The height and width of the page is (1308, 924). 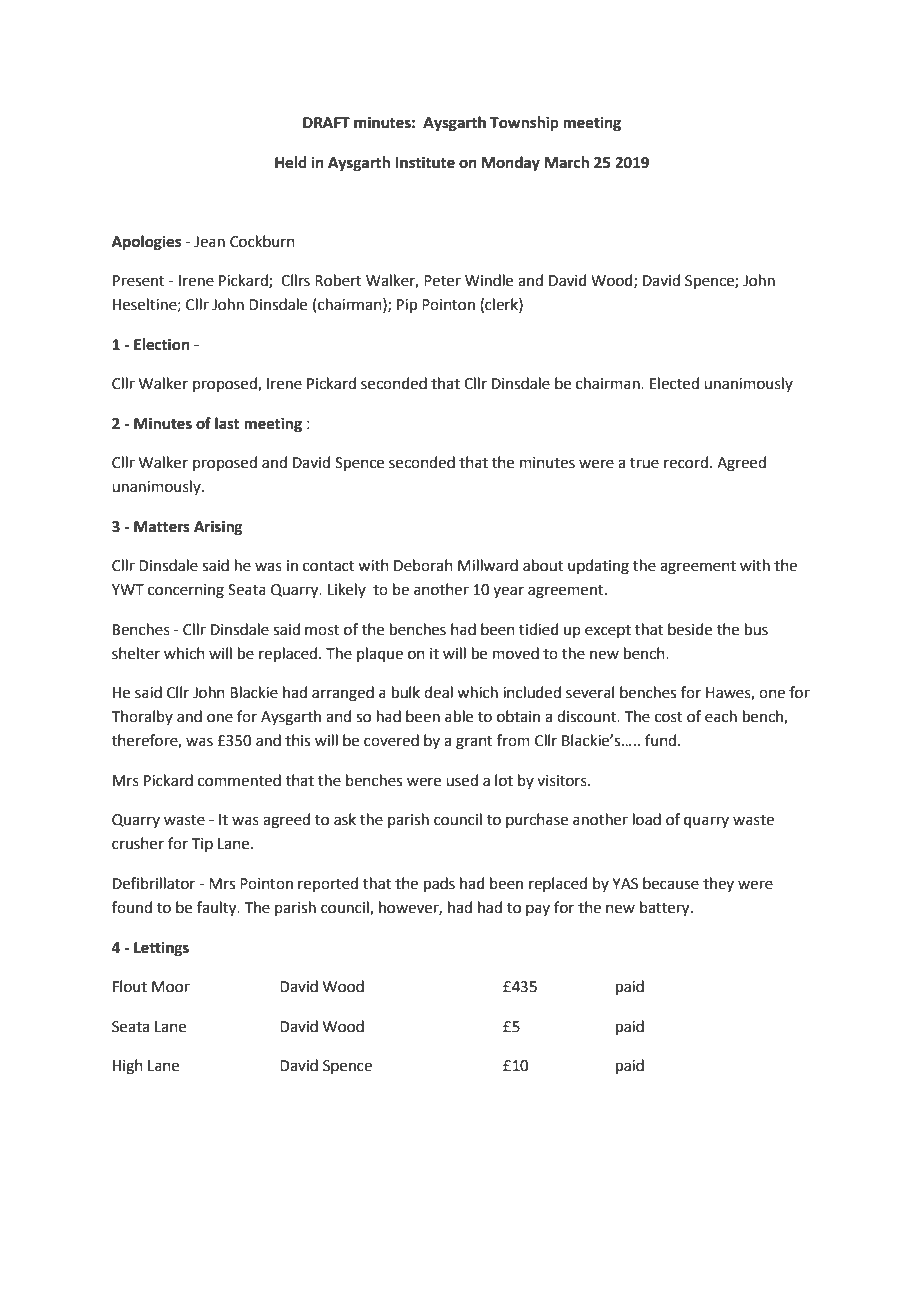 I want to click on Held, so click(x=291, y=162).
